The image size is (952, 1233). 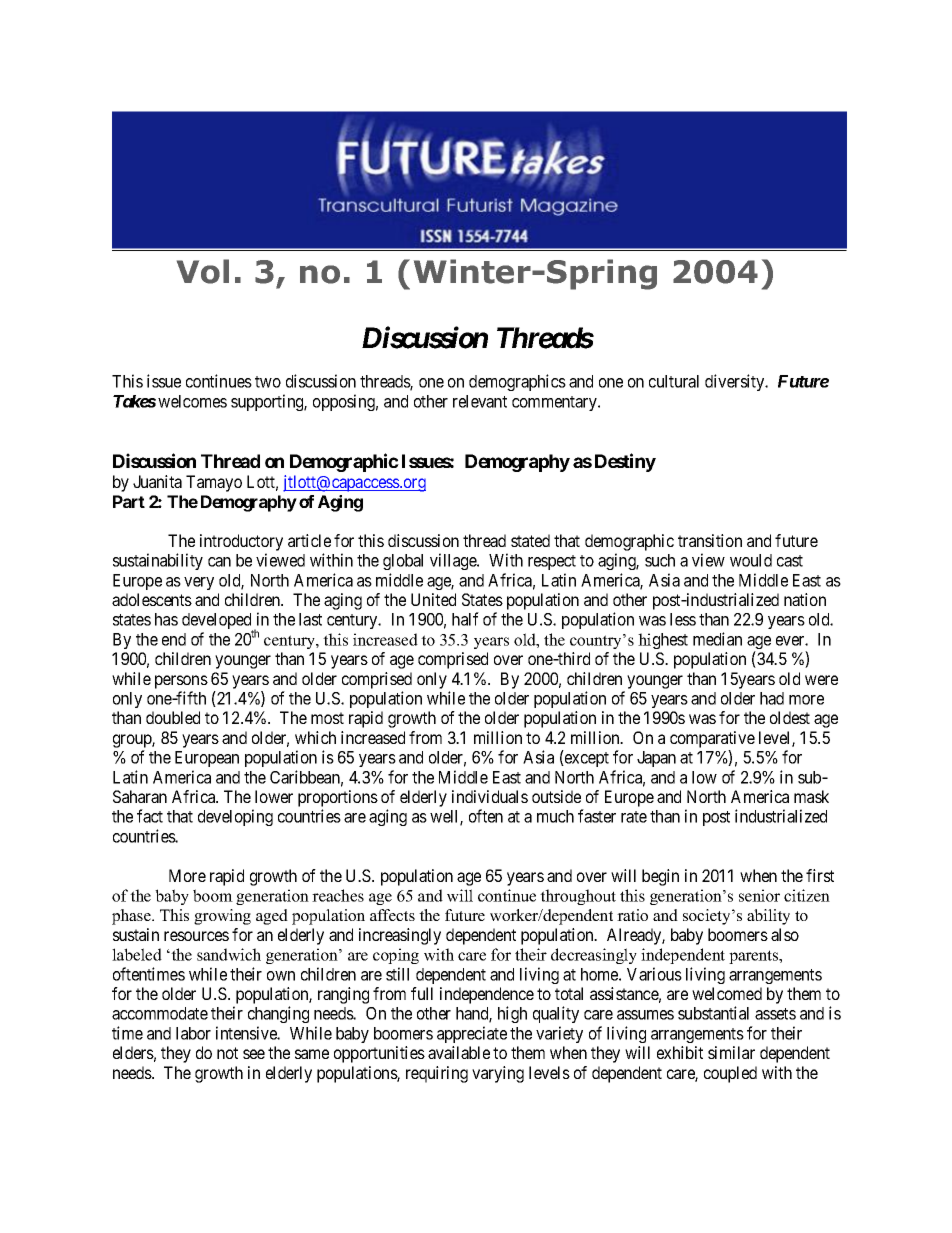 I want to click on senior, so click(x=759, y=895).
